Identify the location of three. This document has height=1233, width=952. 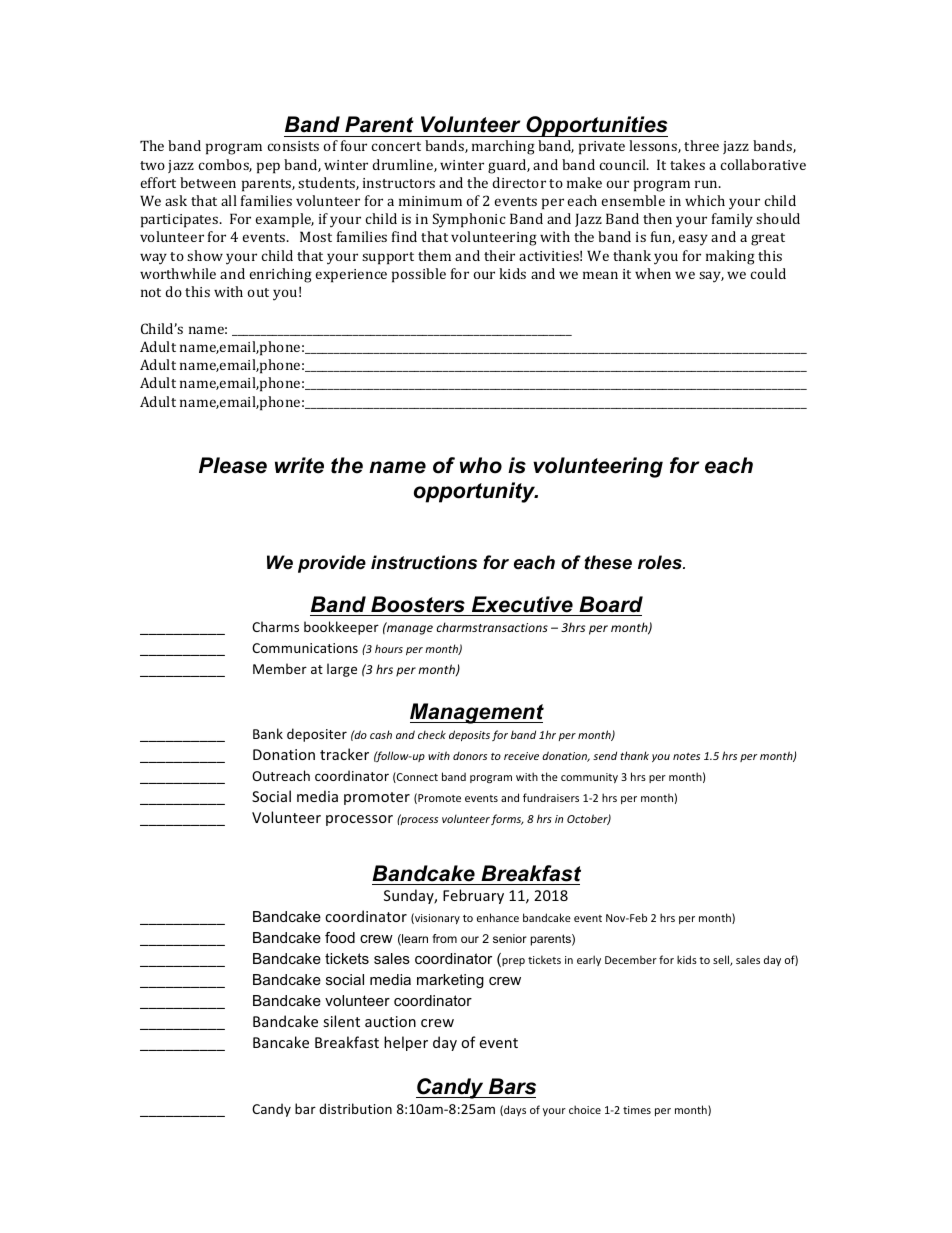
(701, 145).
